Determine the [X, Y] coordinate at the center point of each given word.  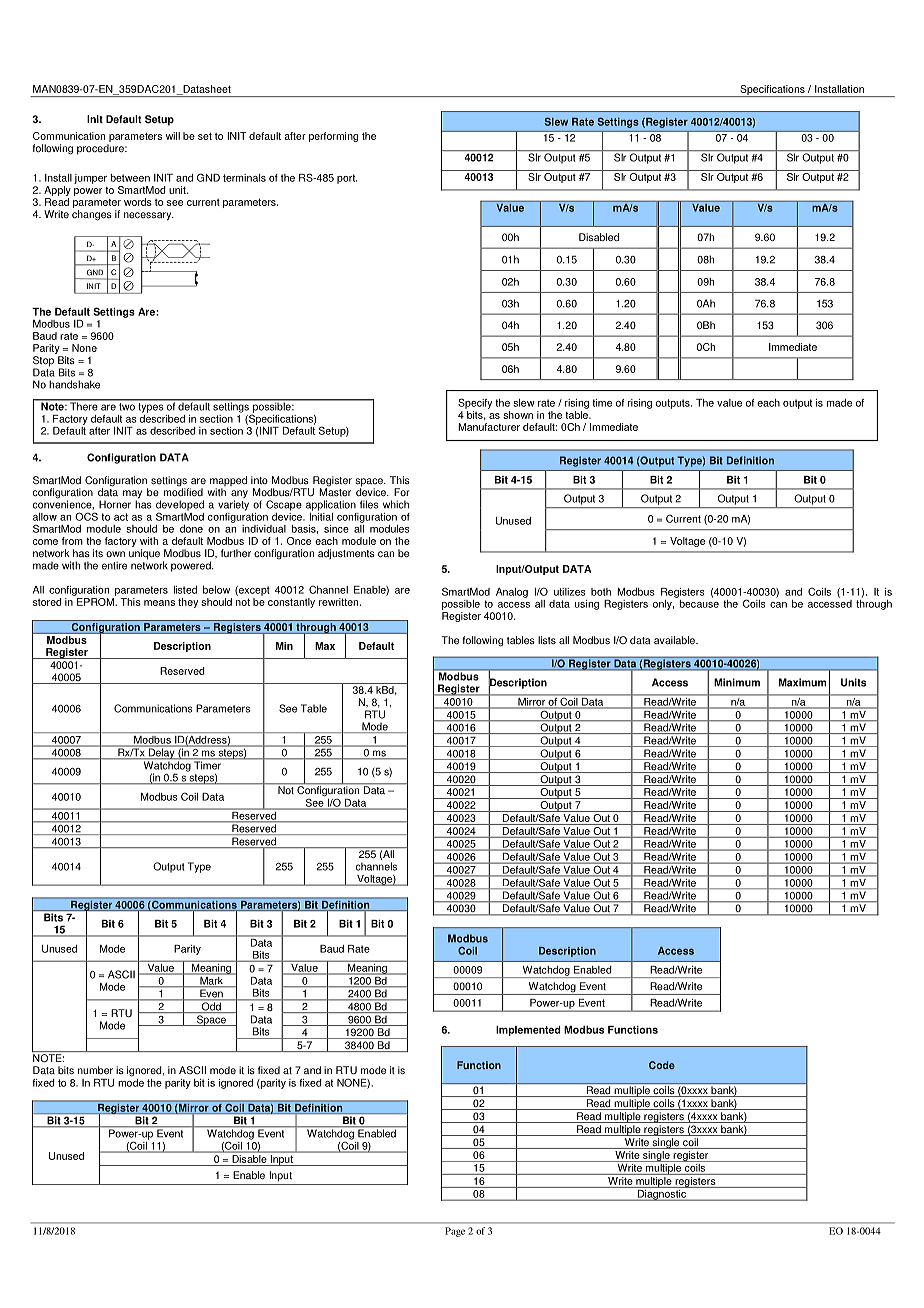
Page [455, 1232]
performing [333, 137]
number [95, 1070]
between [130, 178]
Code [662, 1065]
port [347, 179]
